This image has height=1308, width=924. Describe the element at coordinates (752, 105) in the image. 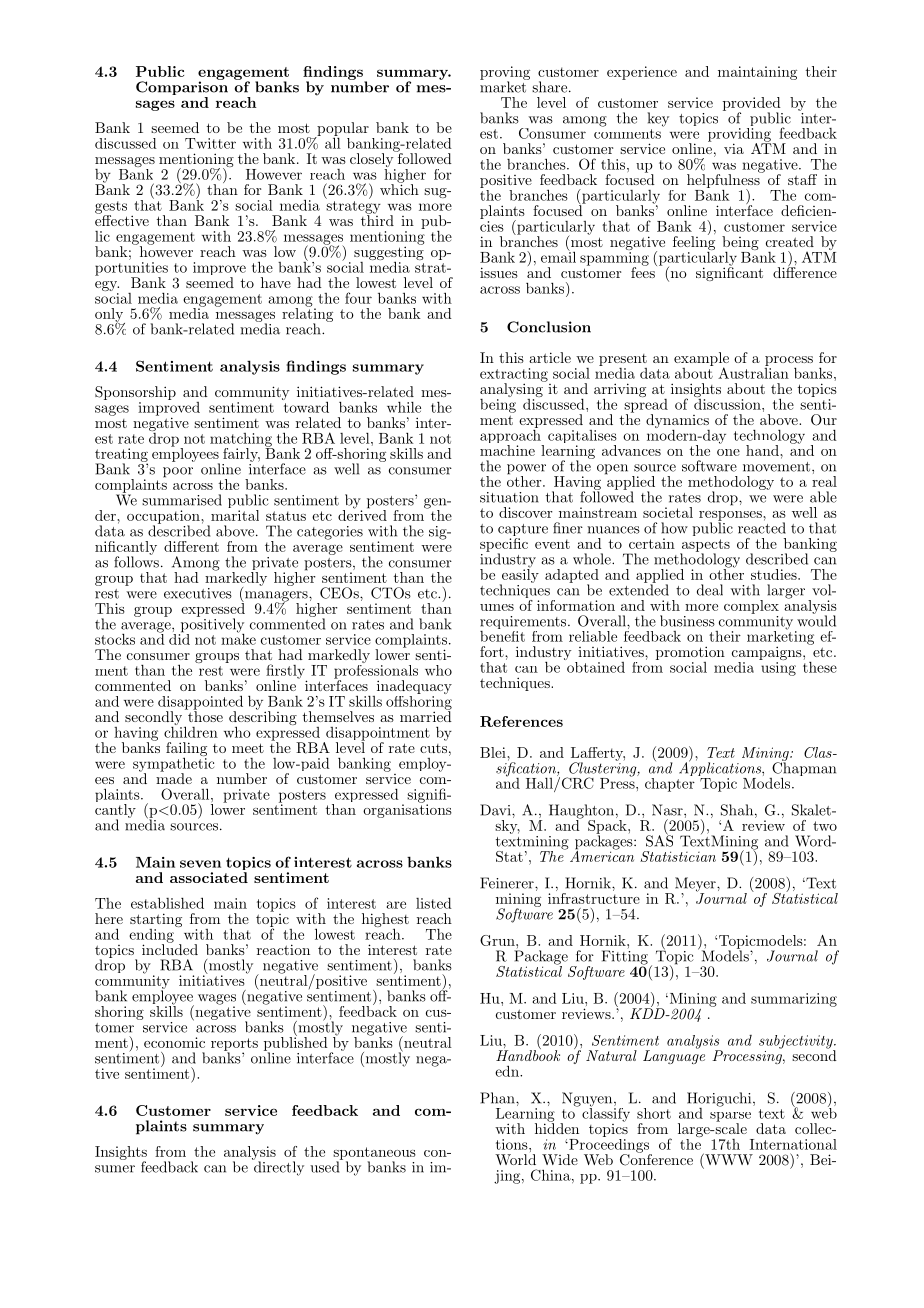

I see `provided` at that location.
